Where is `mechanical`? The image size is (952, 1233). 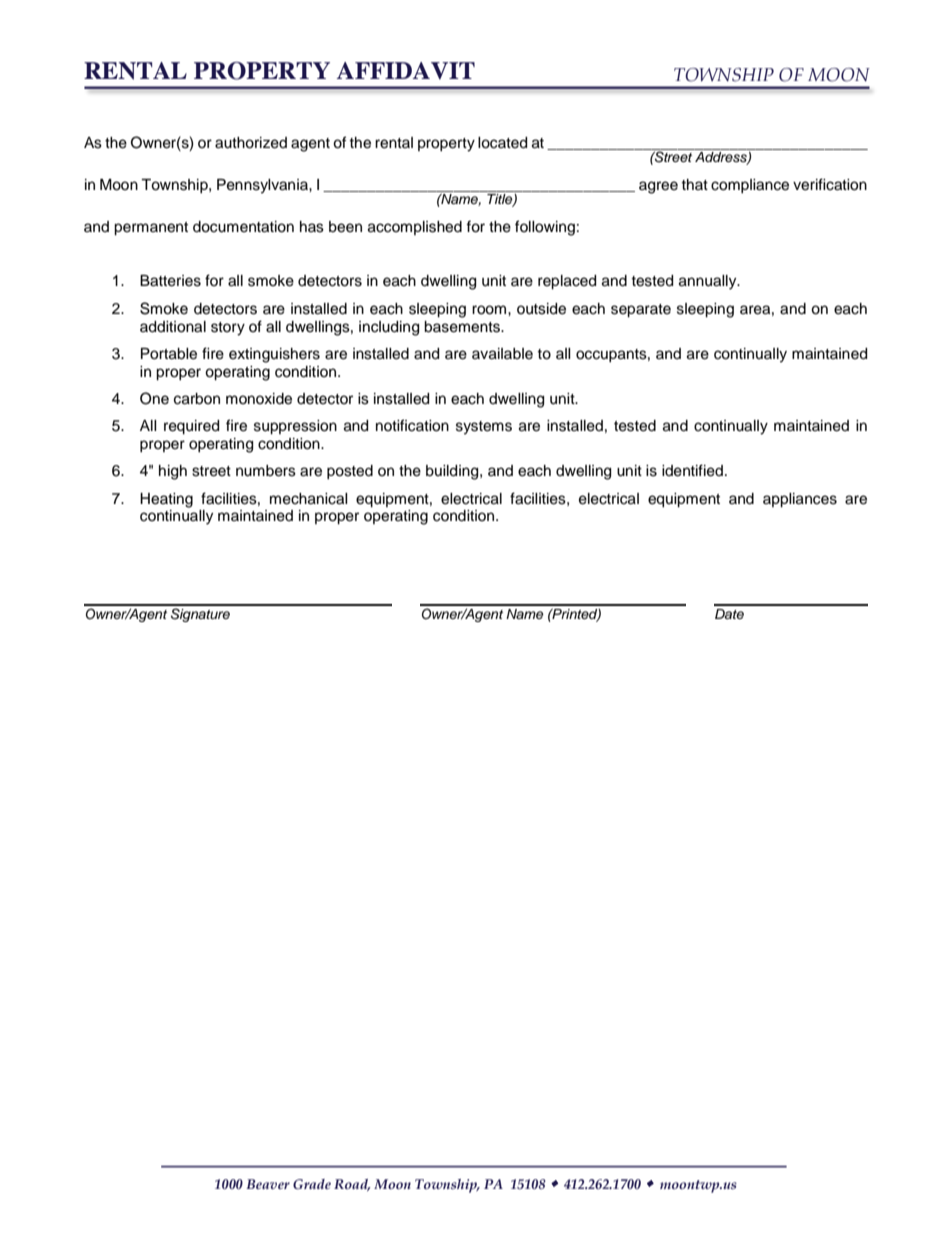
mechanical is located at coordinates (309, 499).
